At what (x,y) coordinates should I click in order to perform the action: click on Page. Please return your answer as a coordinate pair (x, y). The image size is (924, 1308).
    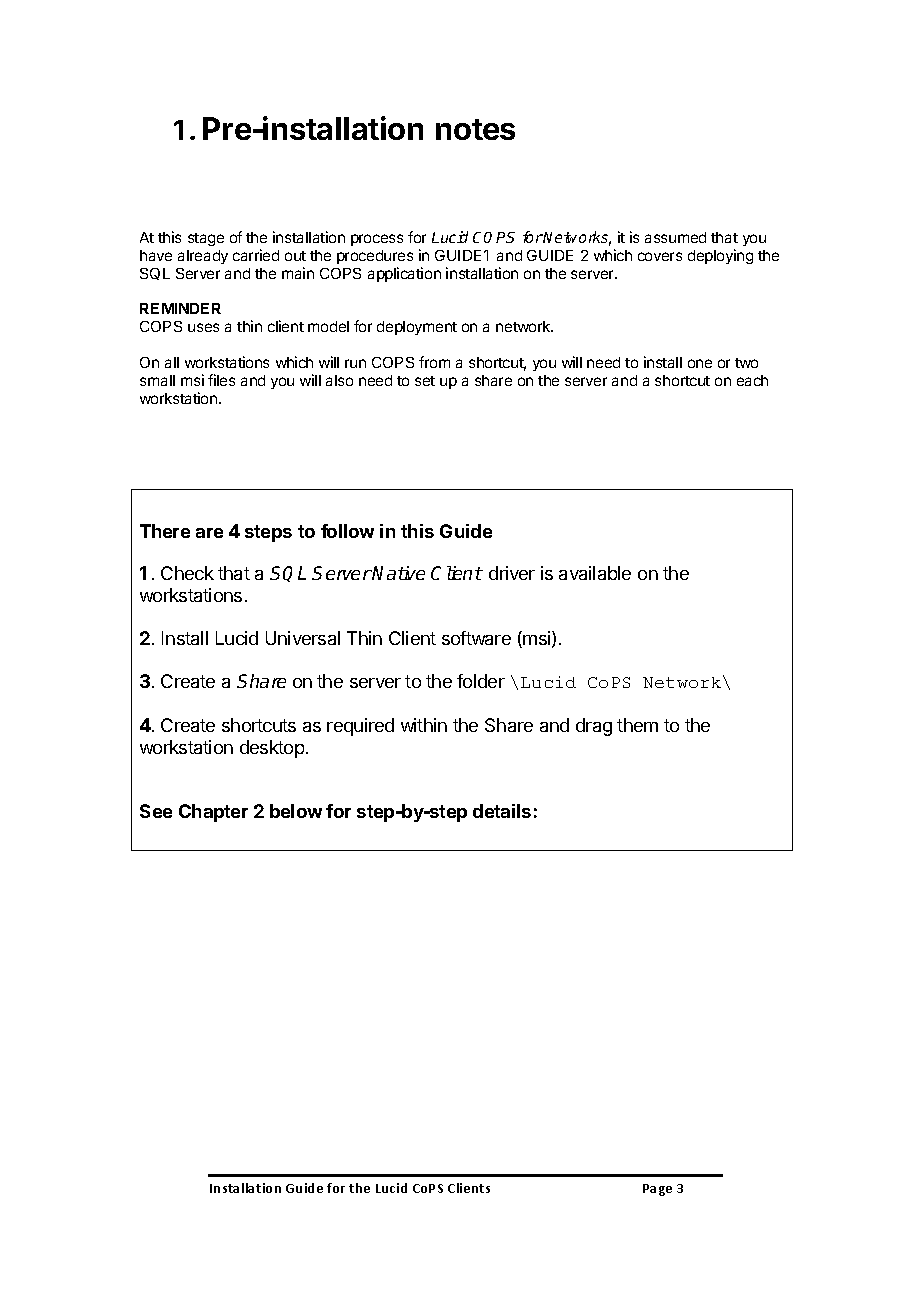
    Looking at the image, I should click on (657, 1190).
